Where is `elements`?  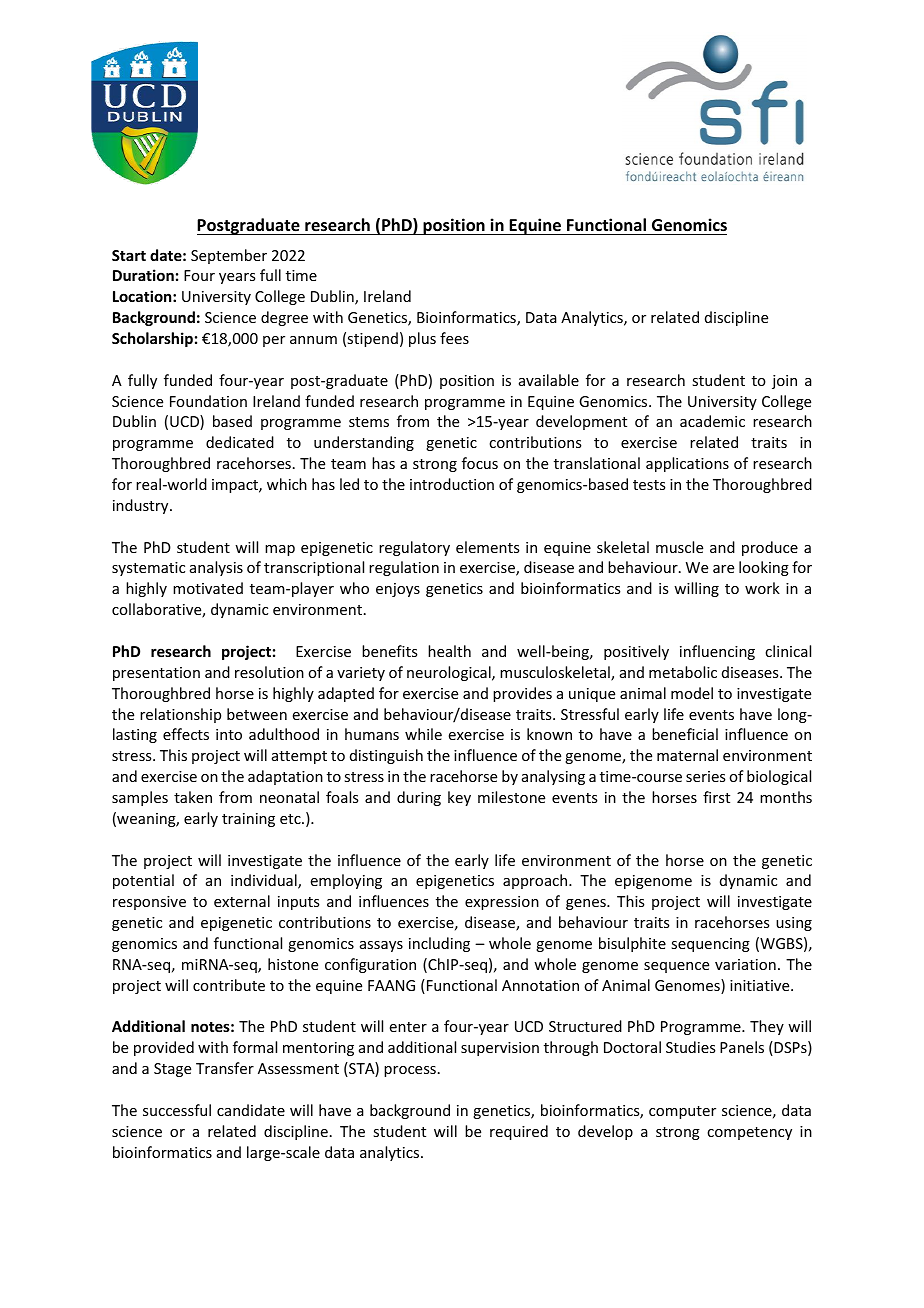 elements is located at coordinates (487, 547).
